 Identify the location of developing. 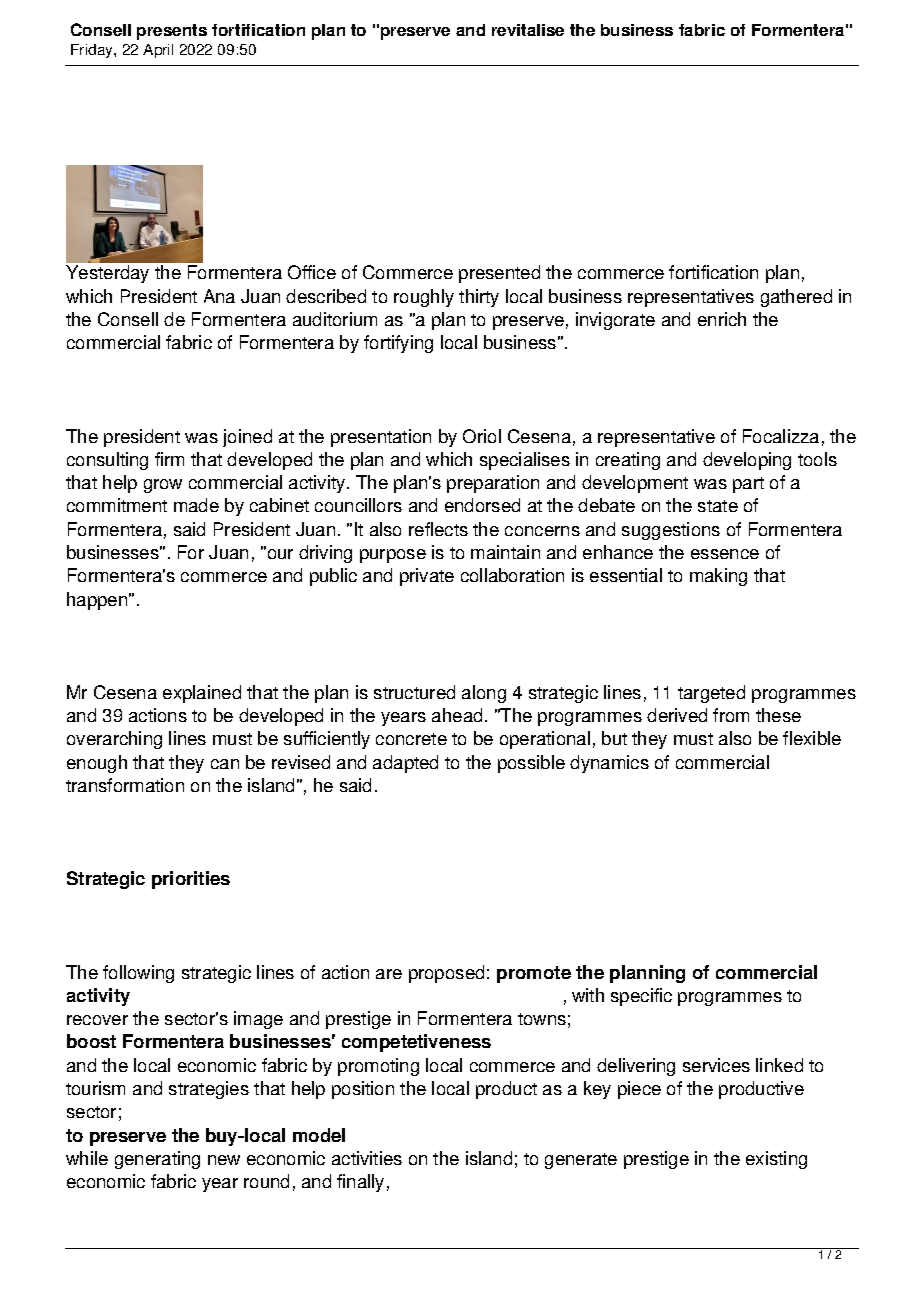
(747, 461).
